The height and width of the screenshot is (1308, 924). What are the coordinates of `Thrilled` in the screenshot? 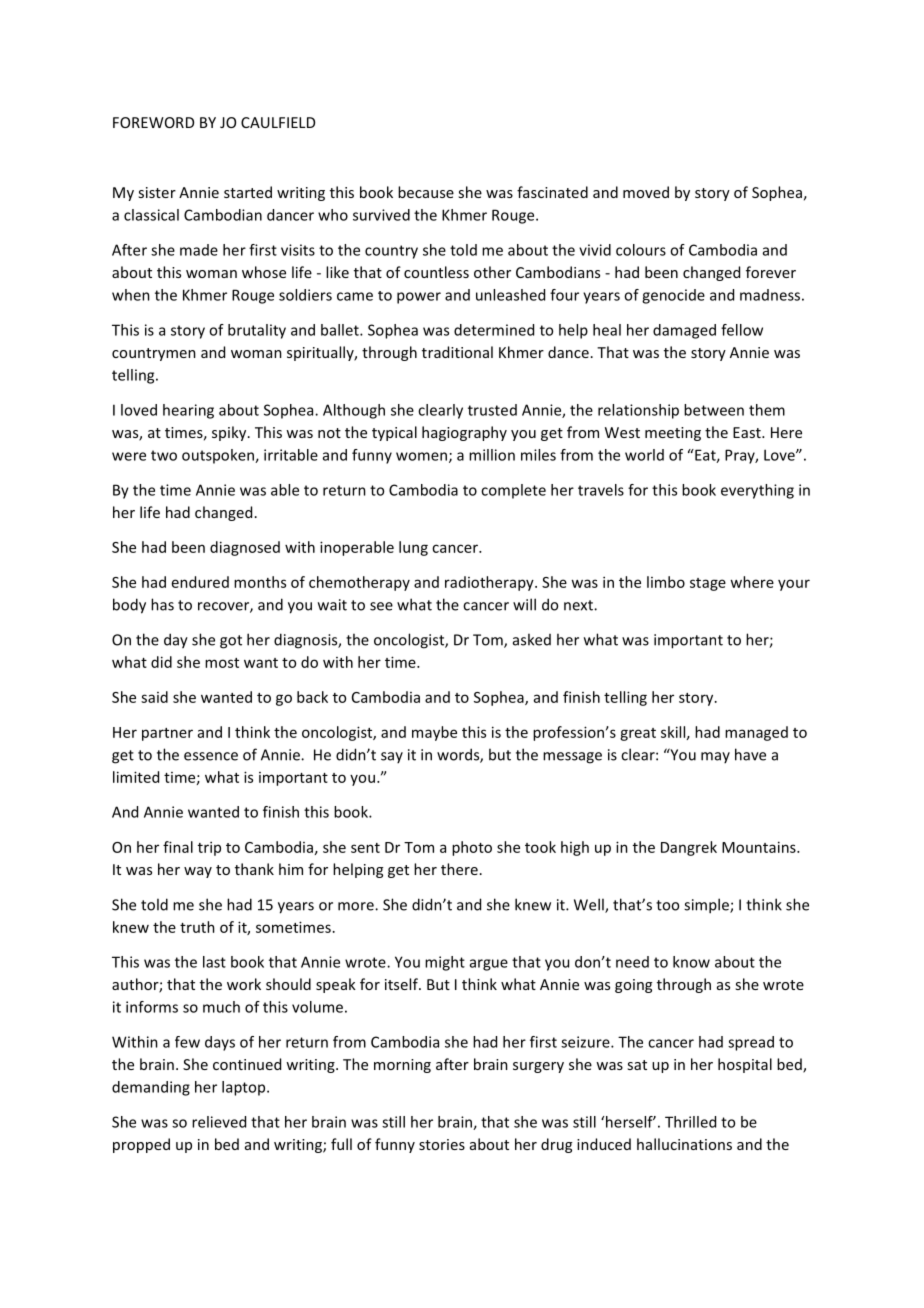 It's located at (690, 1122).
